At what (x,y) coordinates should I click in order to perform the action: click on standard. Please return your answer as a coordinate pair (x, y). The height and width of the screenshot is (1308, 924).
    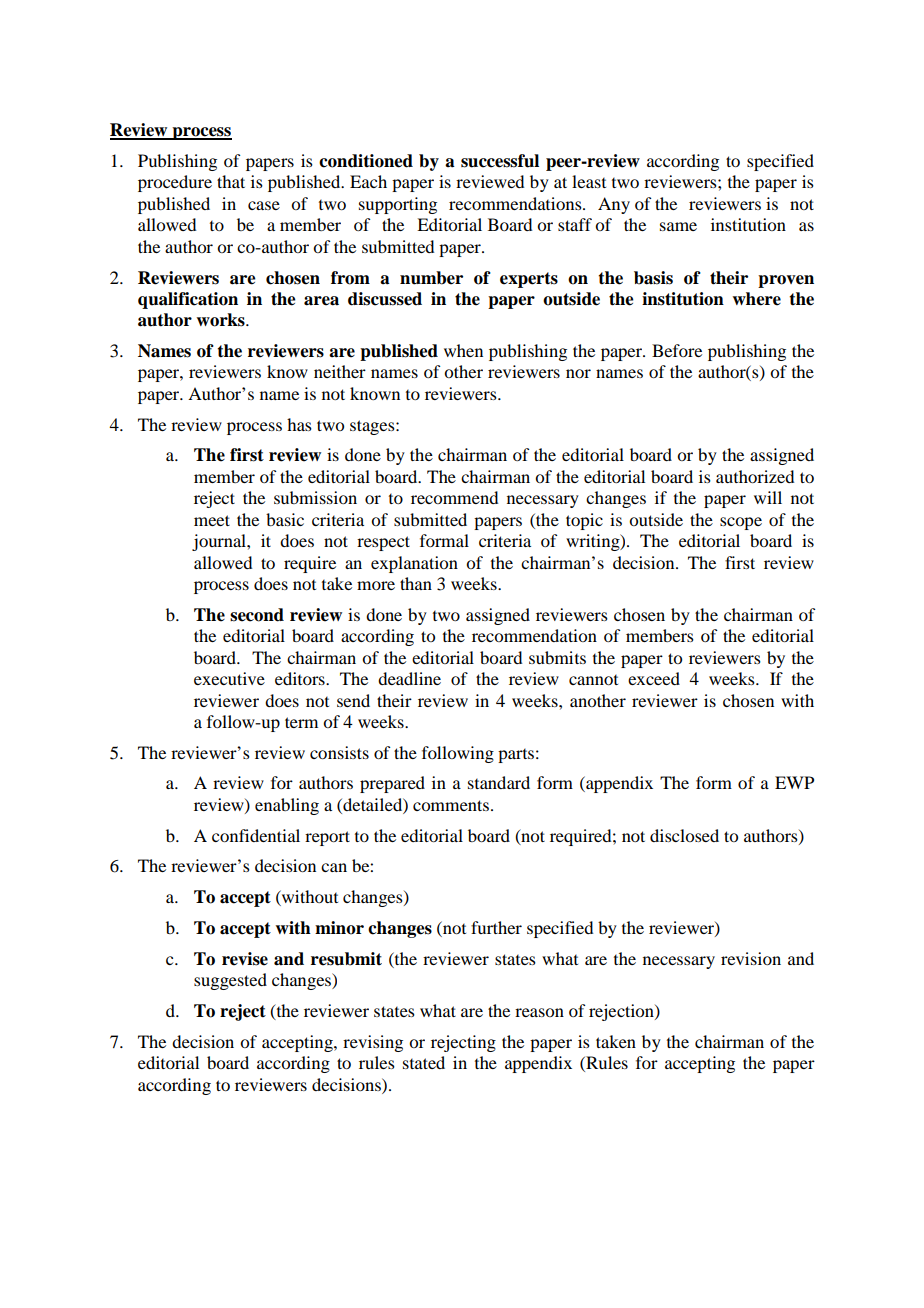
    Looking at the image, I should click on (499, 782).
